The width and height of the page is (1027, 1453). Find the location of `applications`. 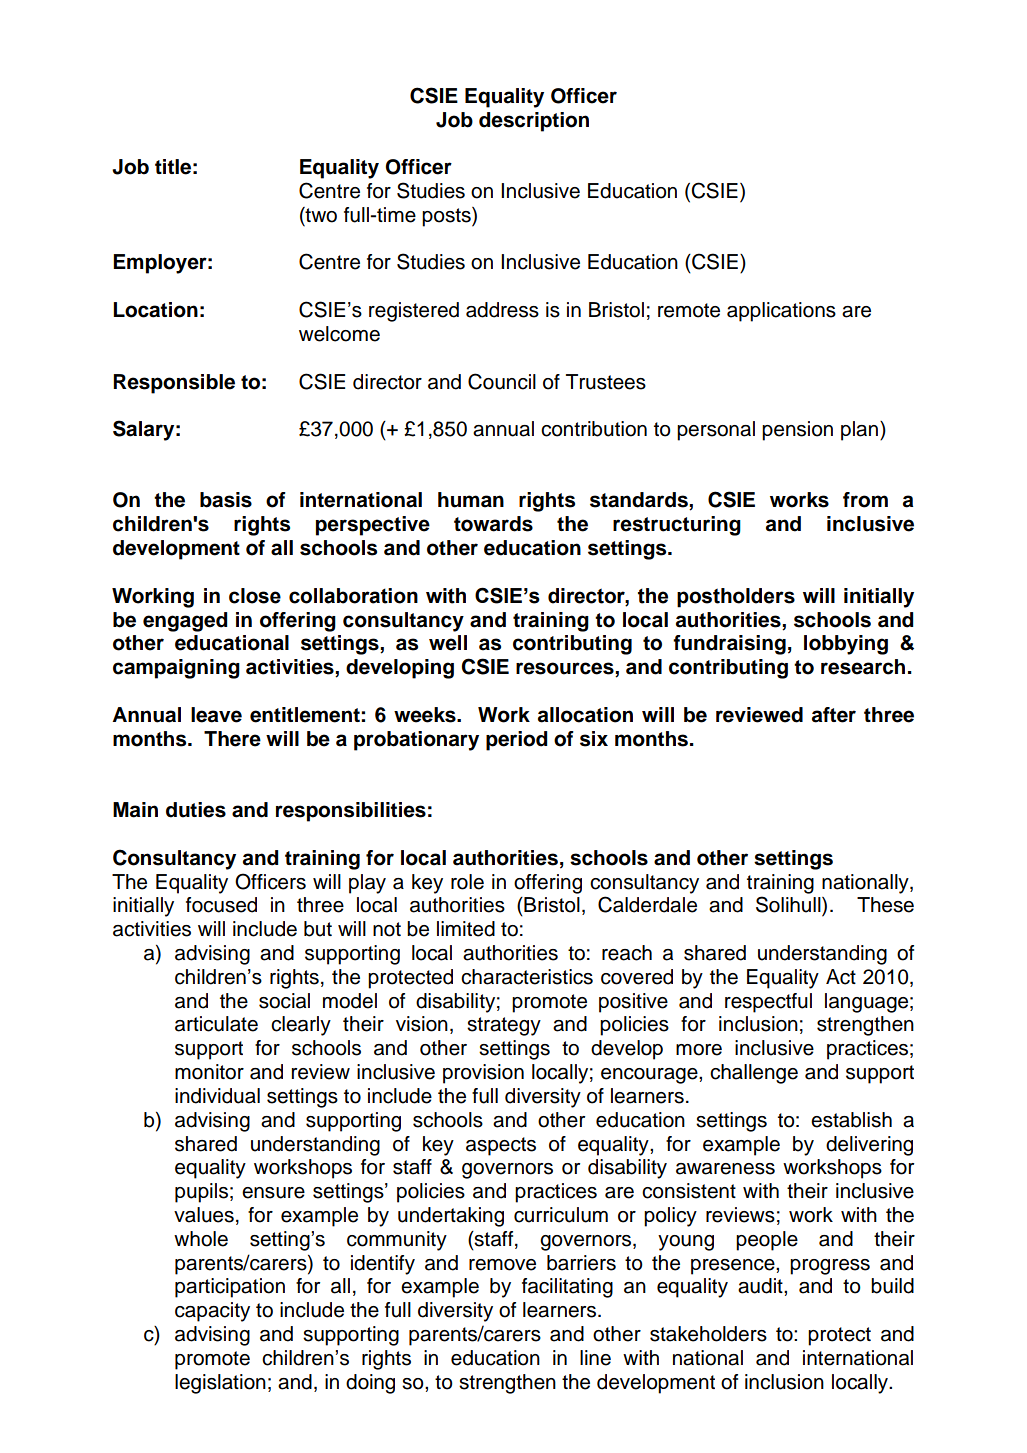

applications is located at coordinates (781, 312).
